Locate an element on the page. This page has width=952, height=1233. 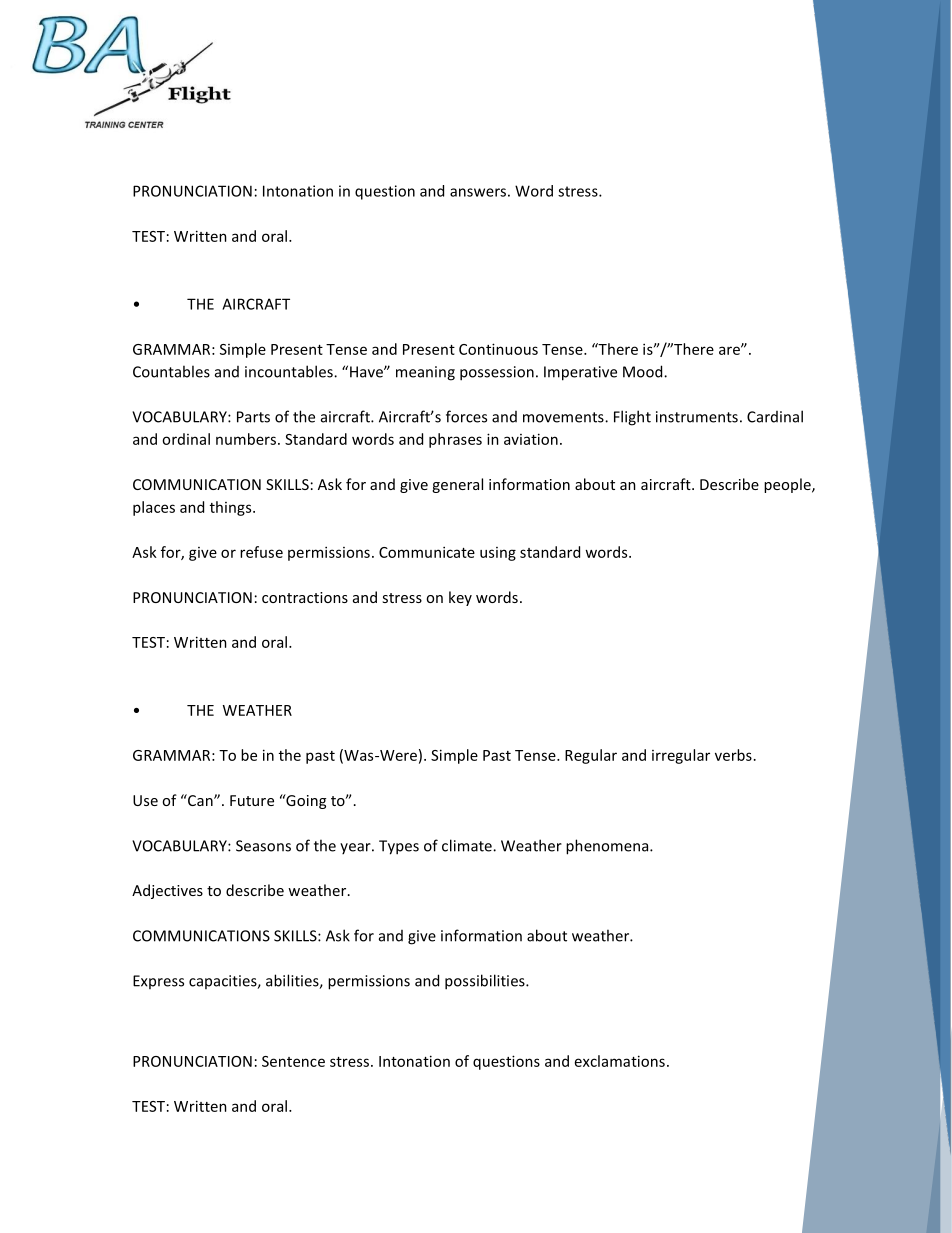
Types is located at coordinates (399, 847).
